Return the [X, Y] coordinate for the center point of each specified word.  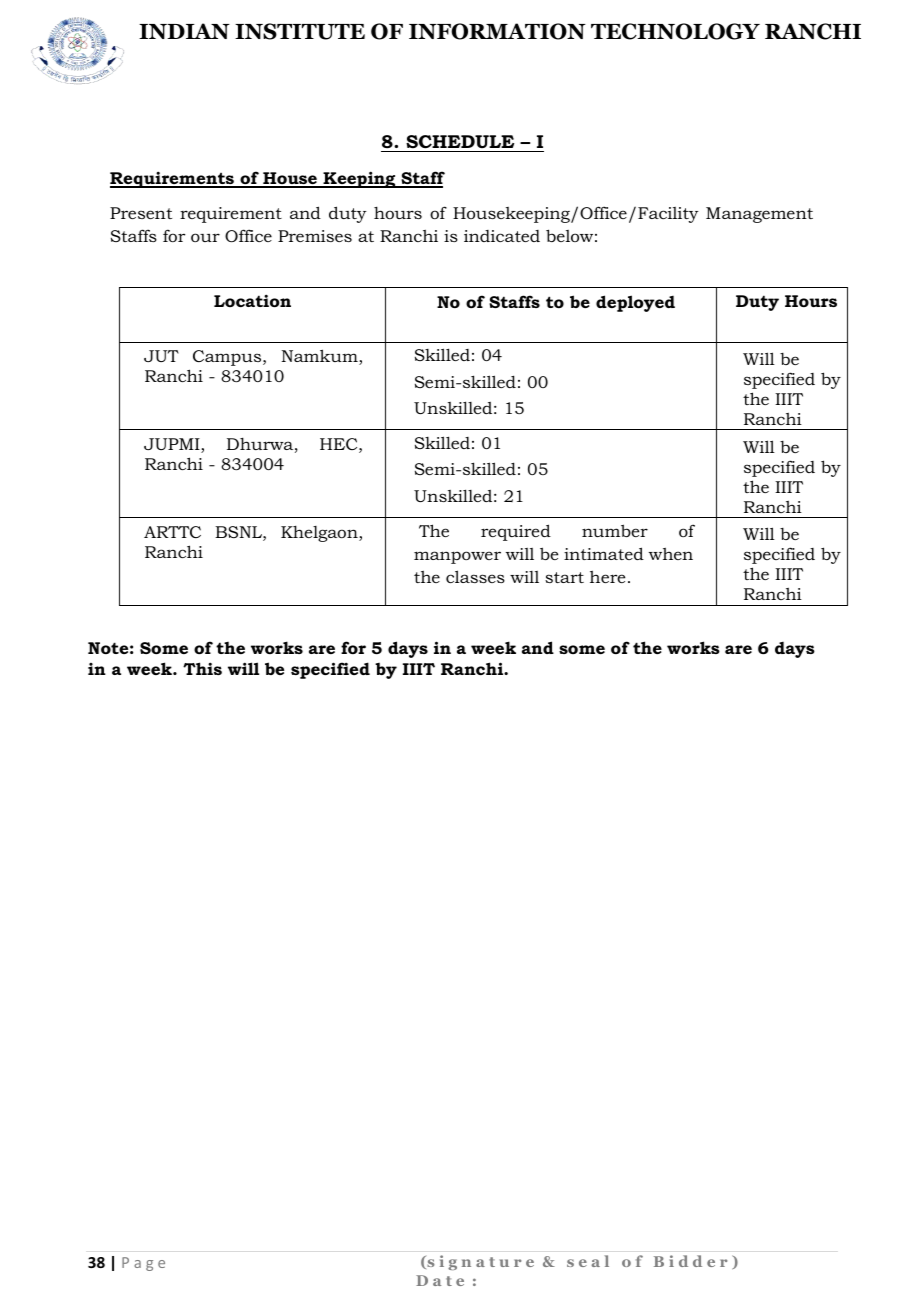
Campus [228, 358]
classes [475, 576]
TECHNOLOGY [675, 31]
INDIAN [184, 31]
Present [141, 213]
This [202, 668]
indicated [502, 236]
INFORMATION [497, 31]
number [615, 530]
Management [759, 215]
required [516, 532]
